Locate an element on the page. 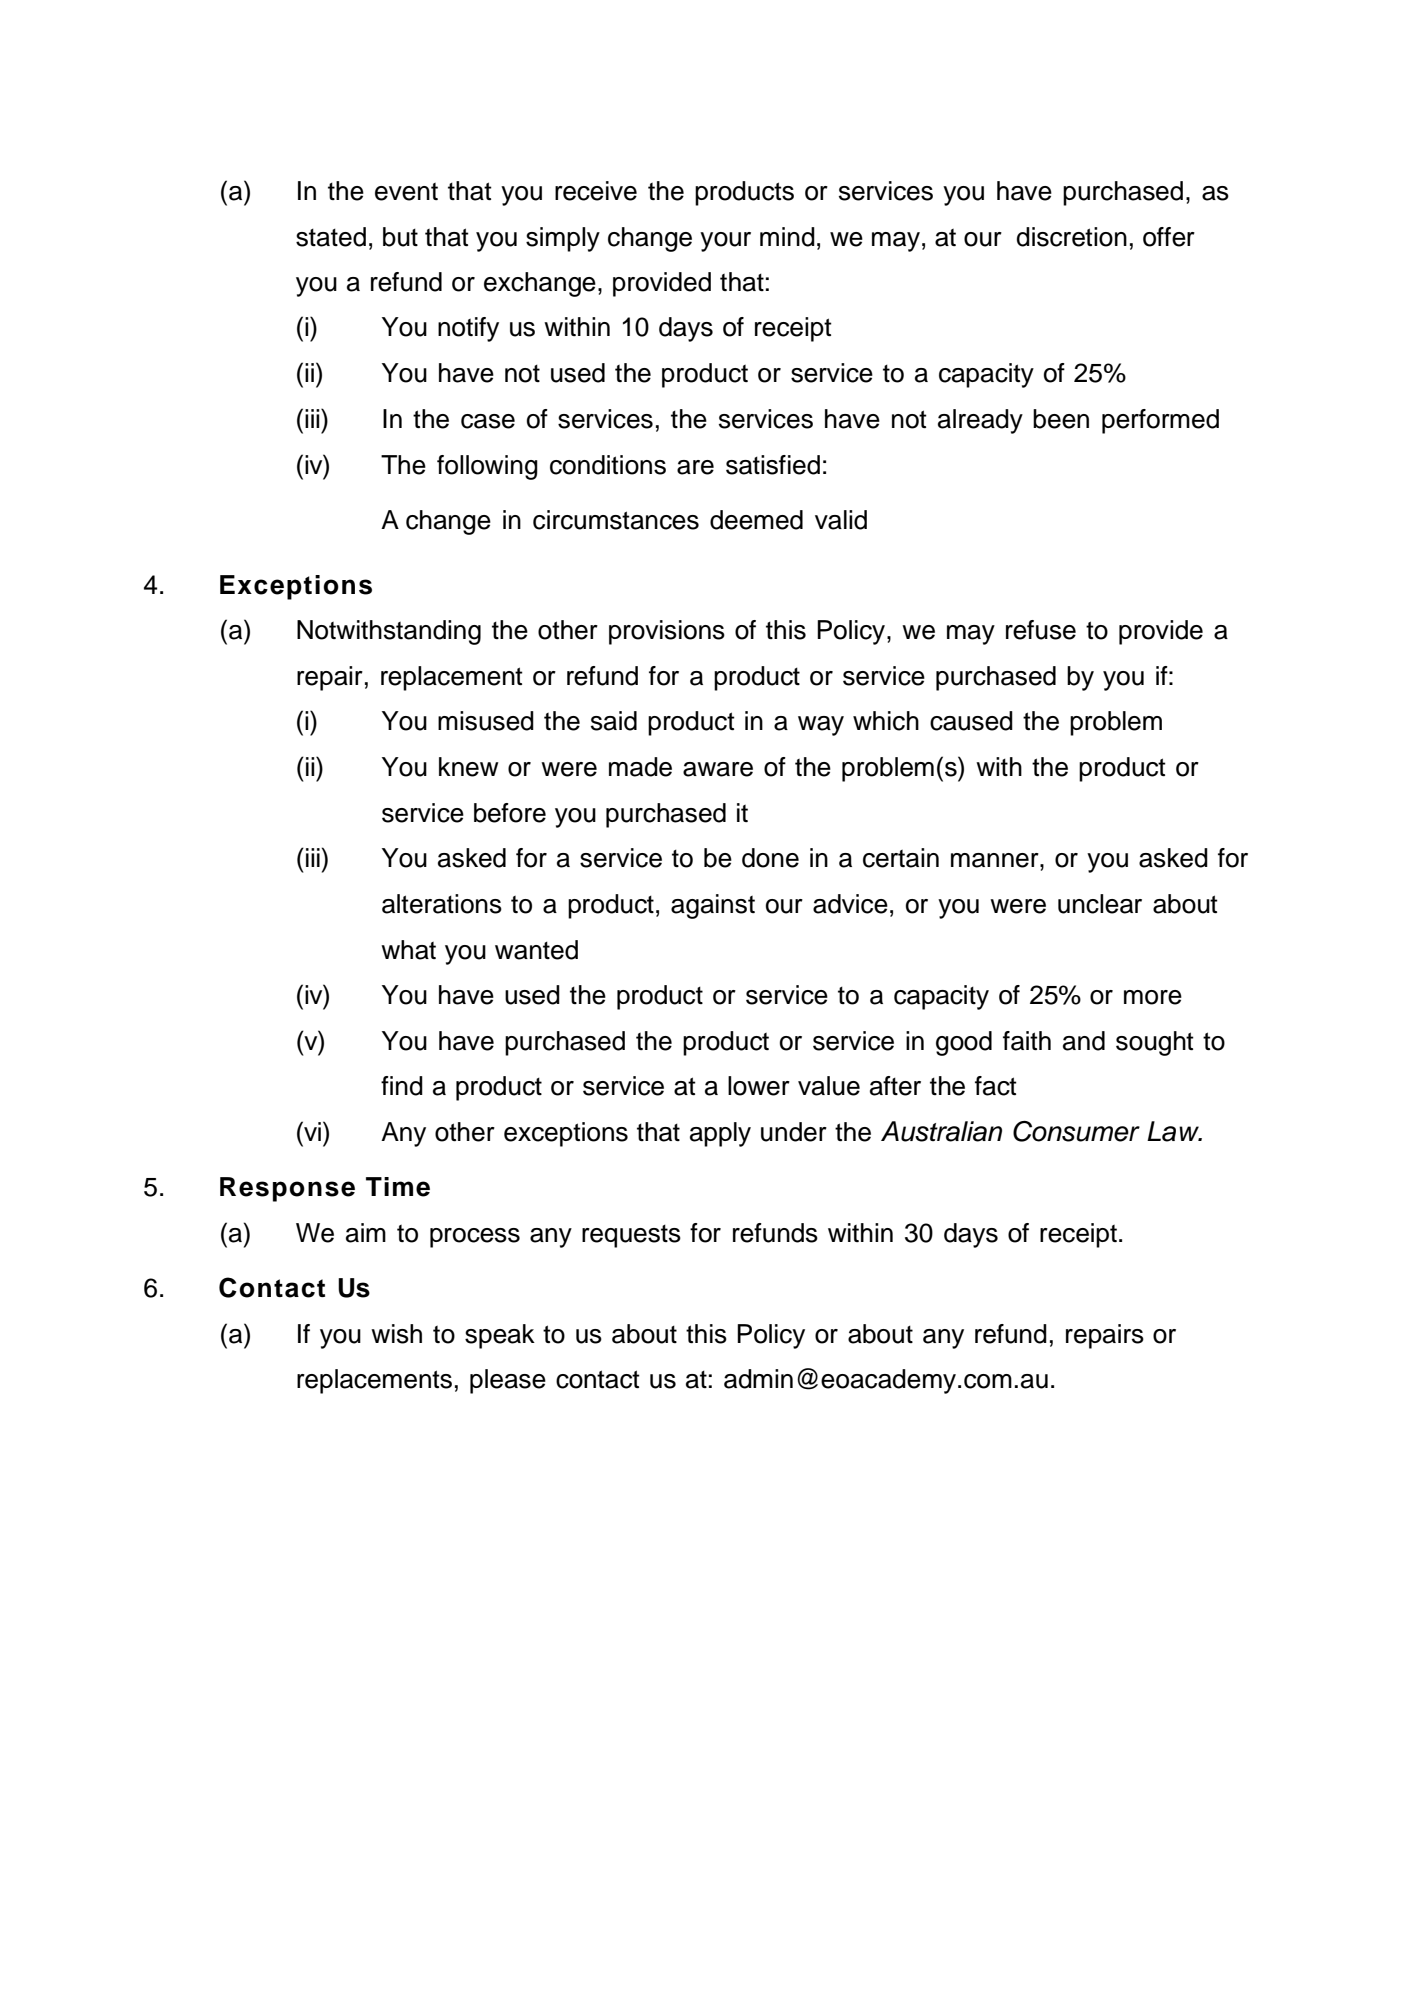 Image resolution: width=1414 pixels, height=2001 pixels. what is located at coordinates (408, 950).
